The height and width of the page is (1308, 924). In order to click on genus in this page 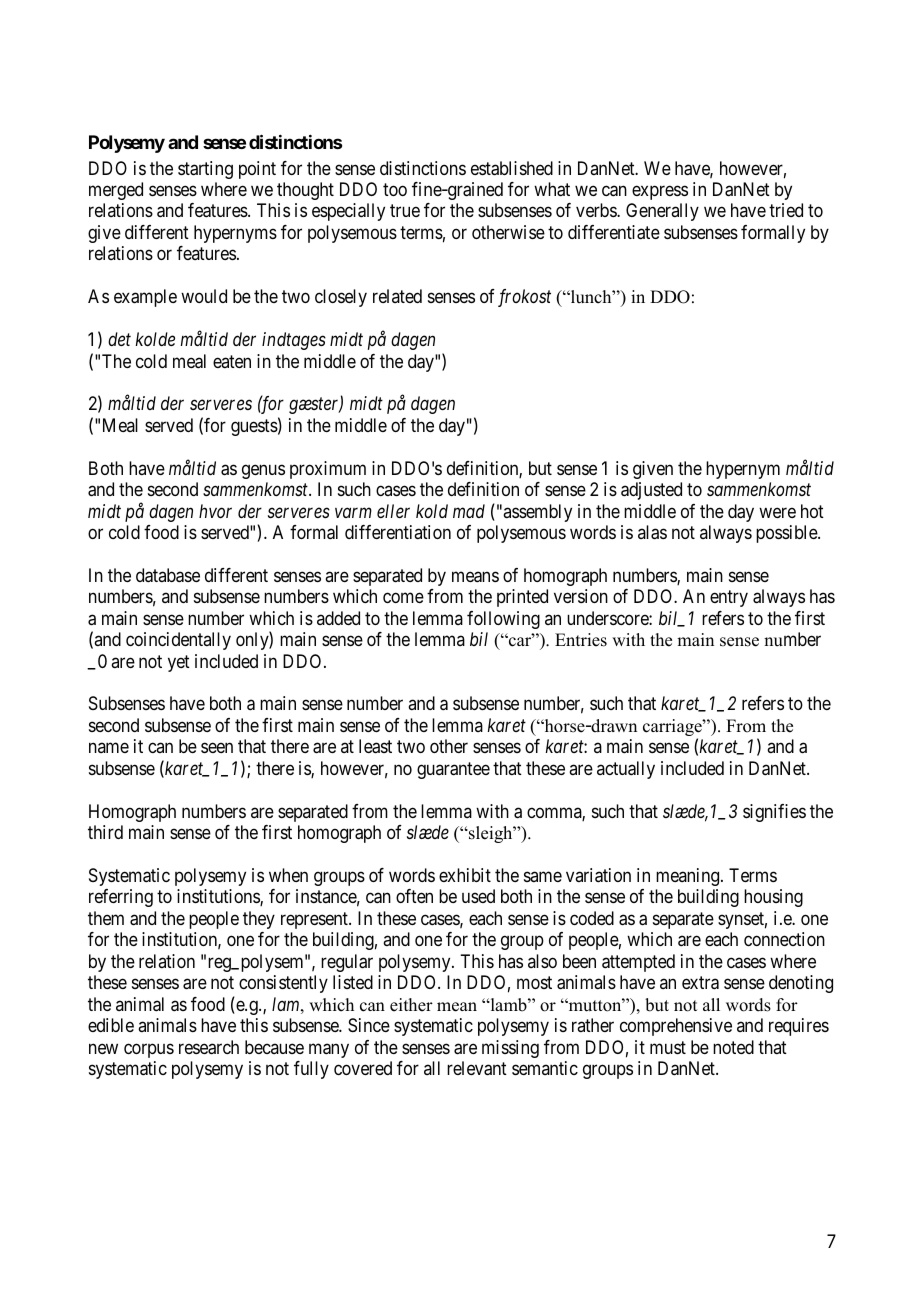, I will do `click(263, 471)`.
